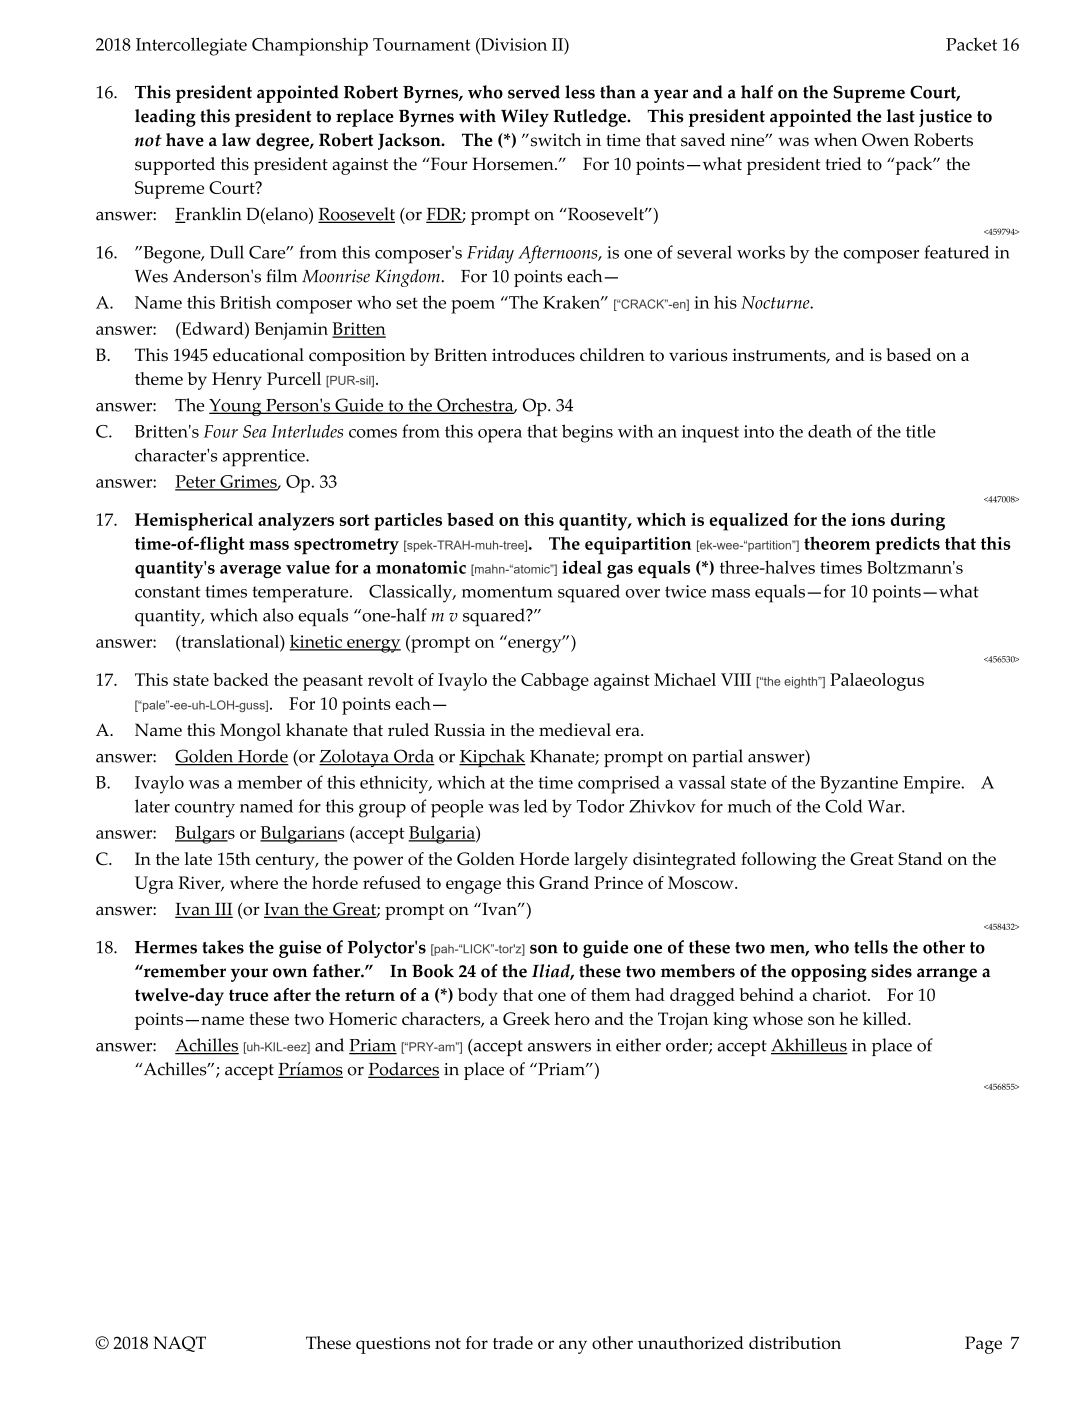 The height and width of the document is (1402, 1083). I want to click on Grand, so click(564, 882).
